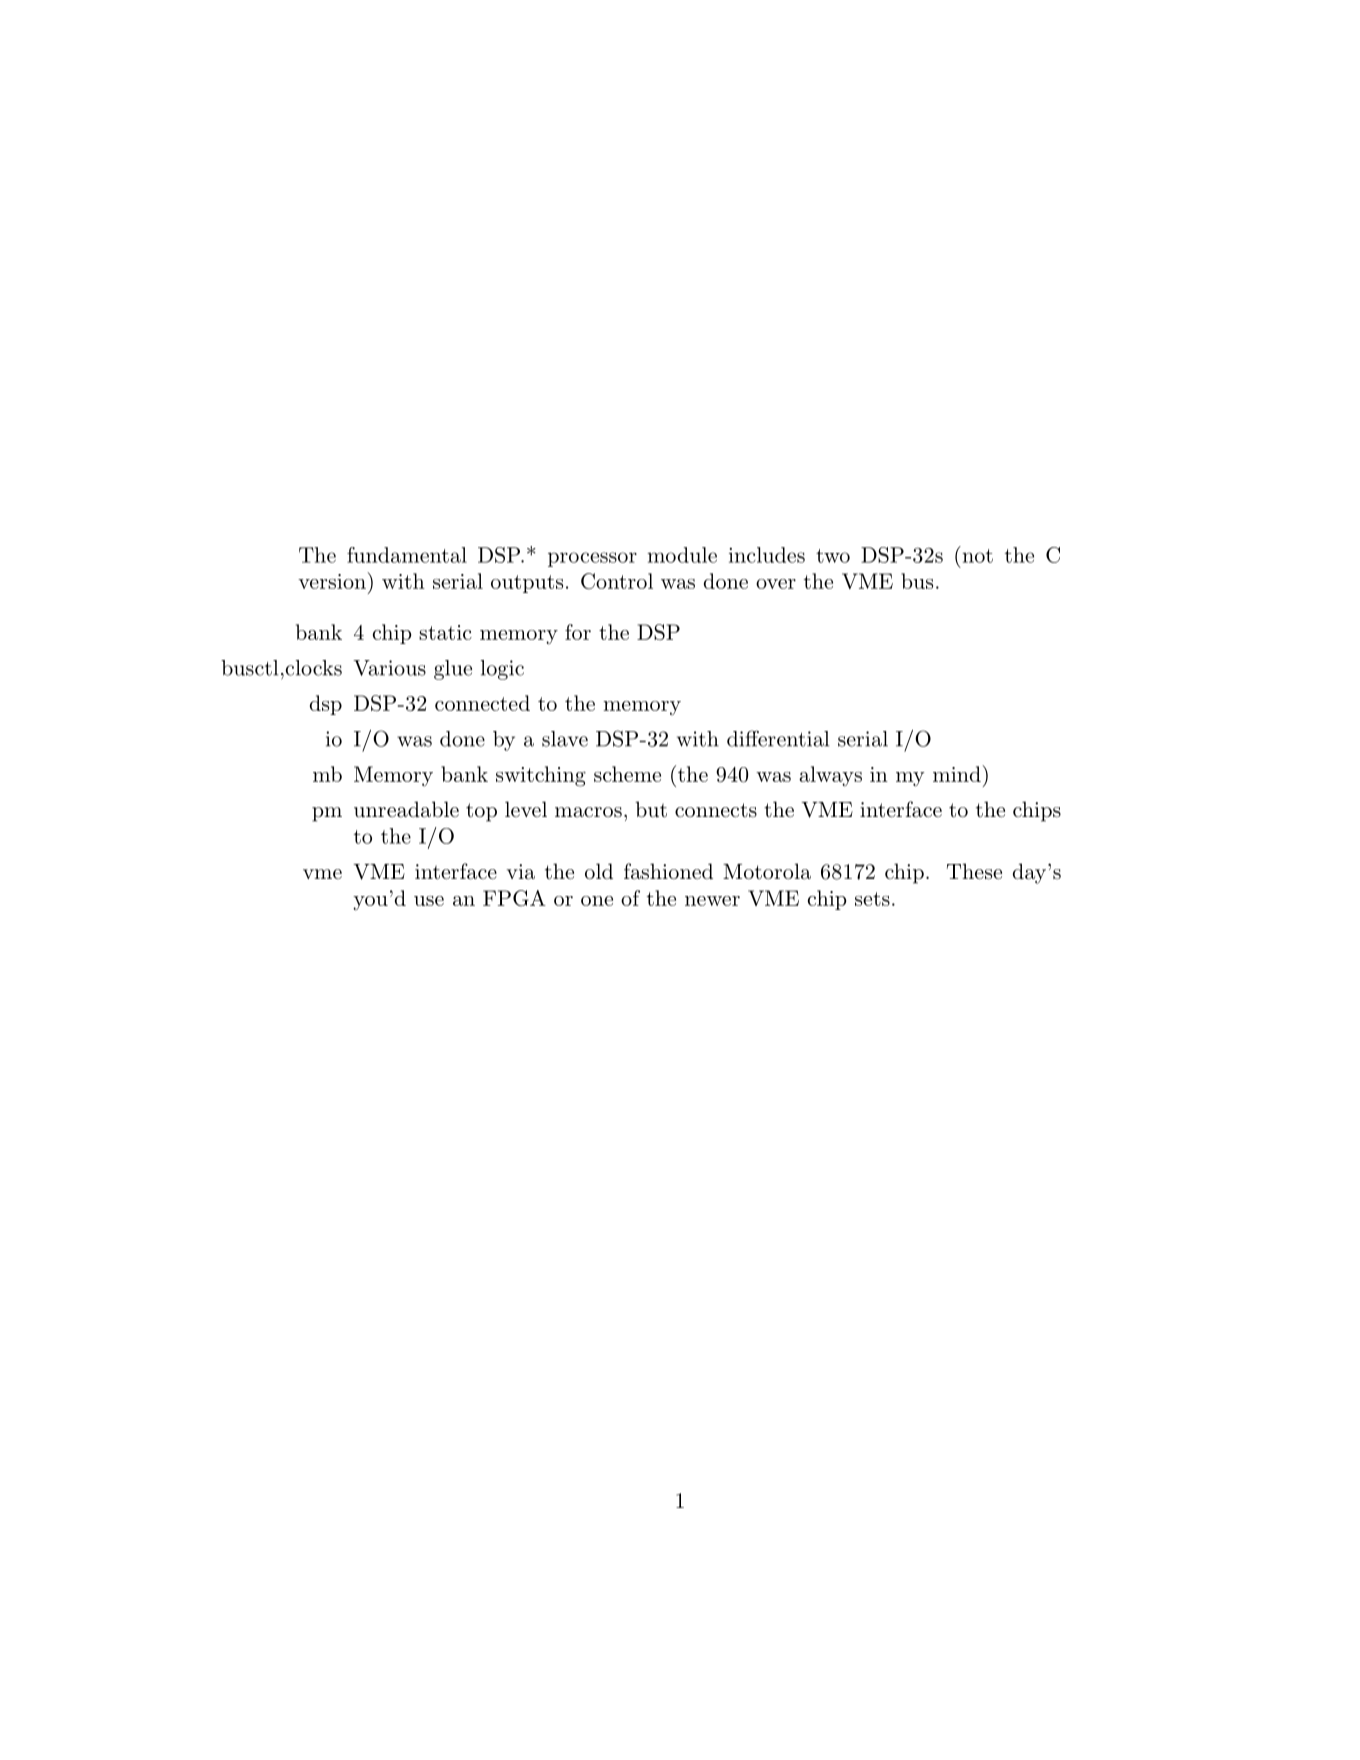 This screenshot has width=1360, height=1760. What do you see at coordinates (627, 774) in the screenshot?
I see `scheme` at bounding box center [627, 774].
